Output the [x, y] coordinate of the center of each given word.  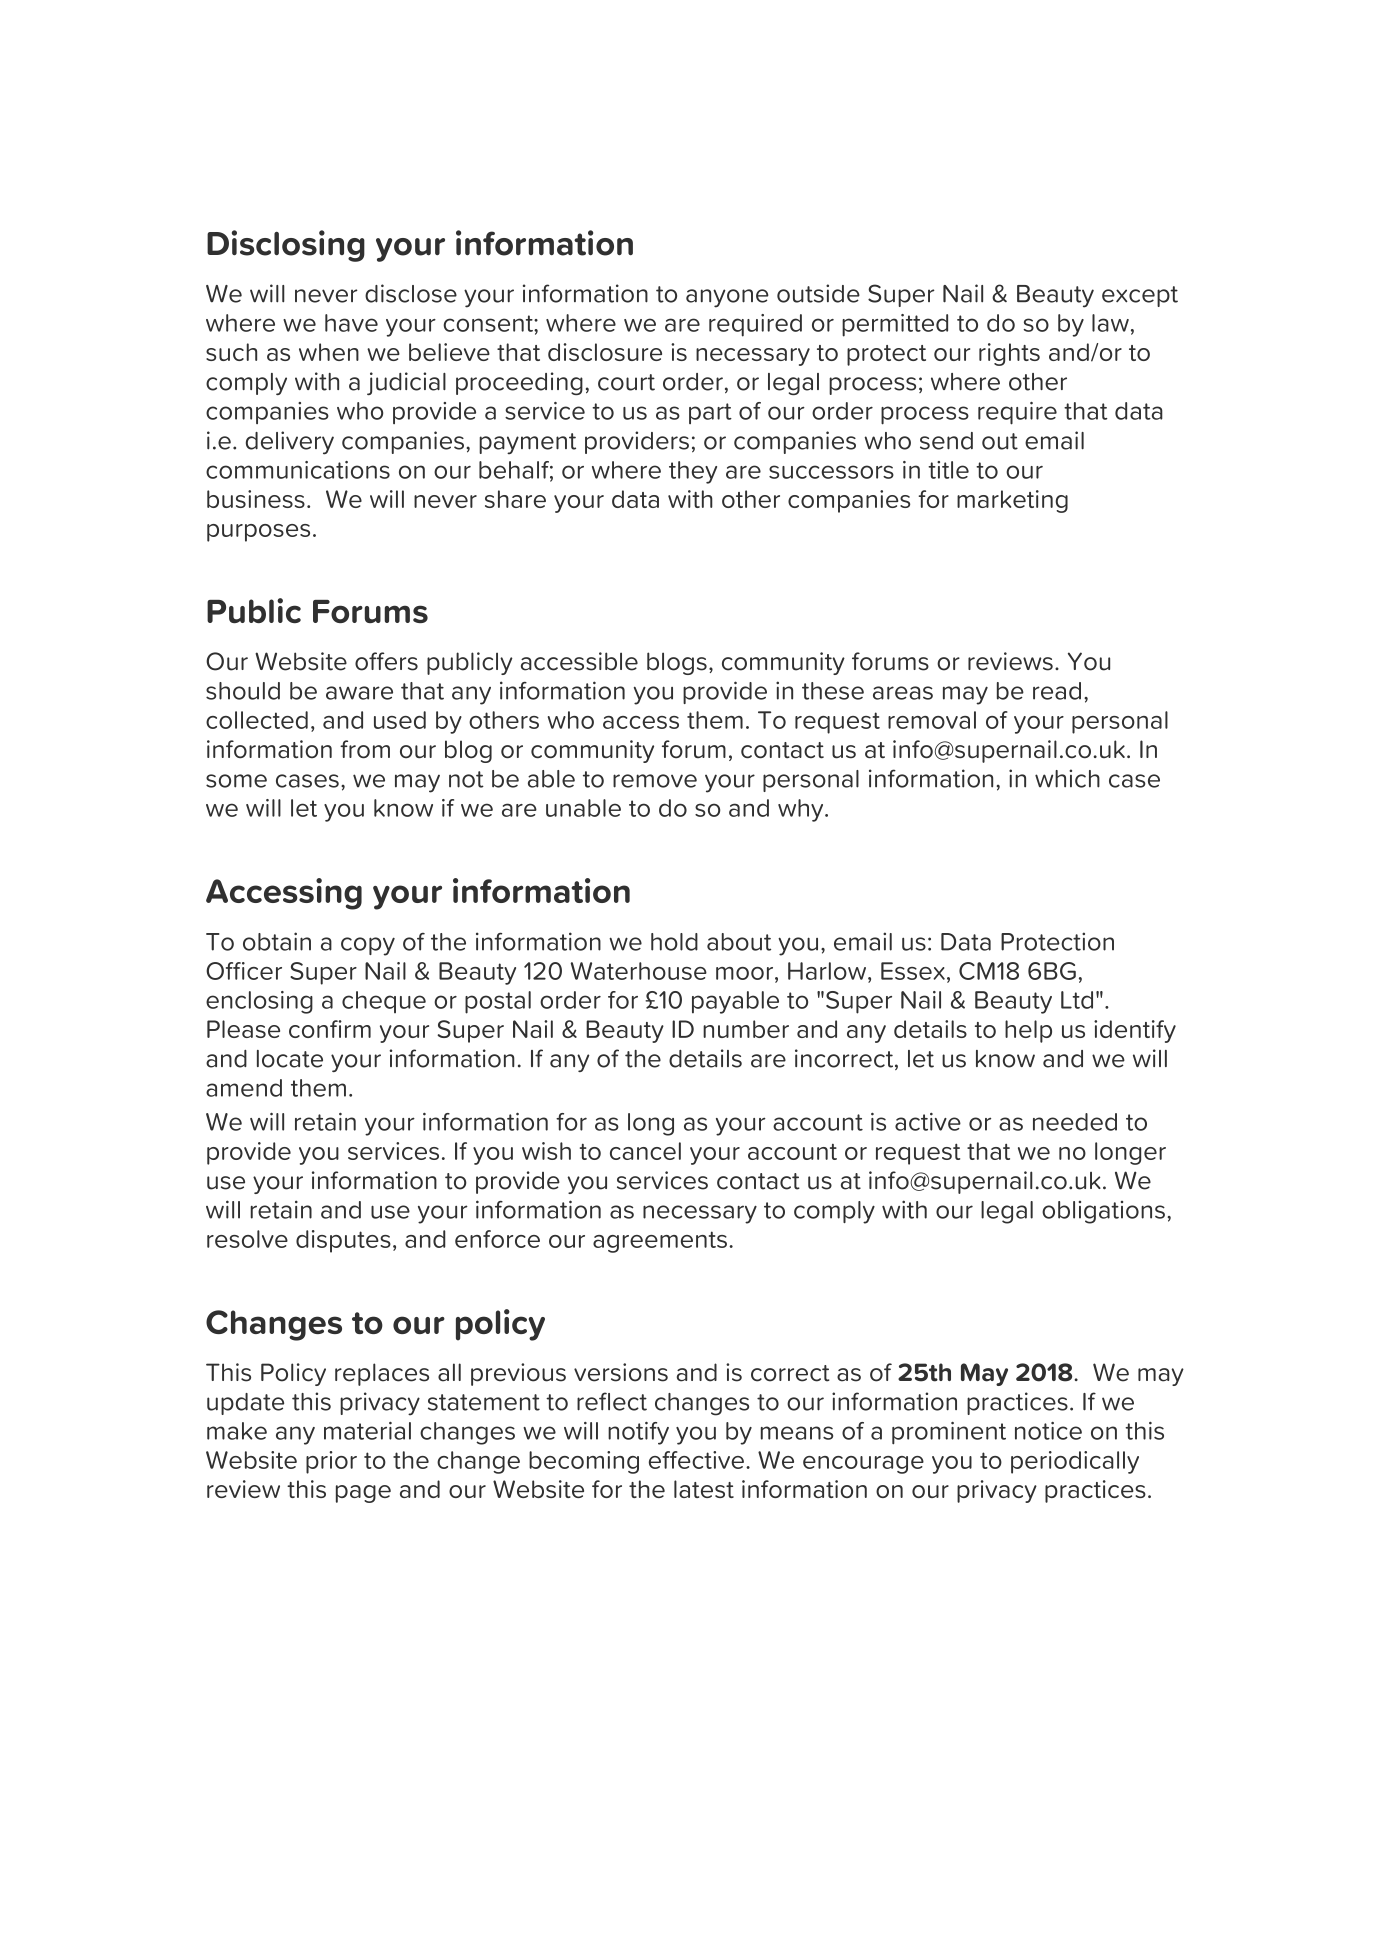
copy [368, 946]
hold [674, 942]
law [1110, 323]
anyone [727, 298]
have [351, 323]
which [1067, 778]
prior [331, 1462]
